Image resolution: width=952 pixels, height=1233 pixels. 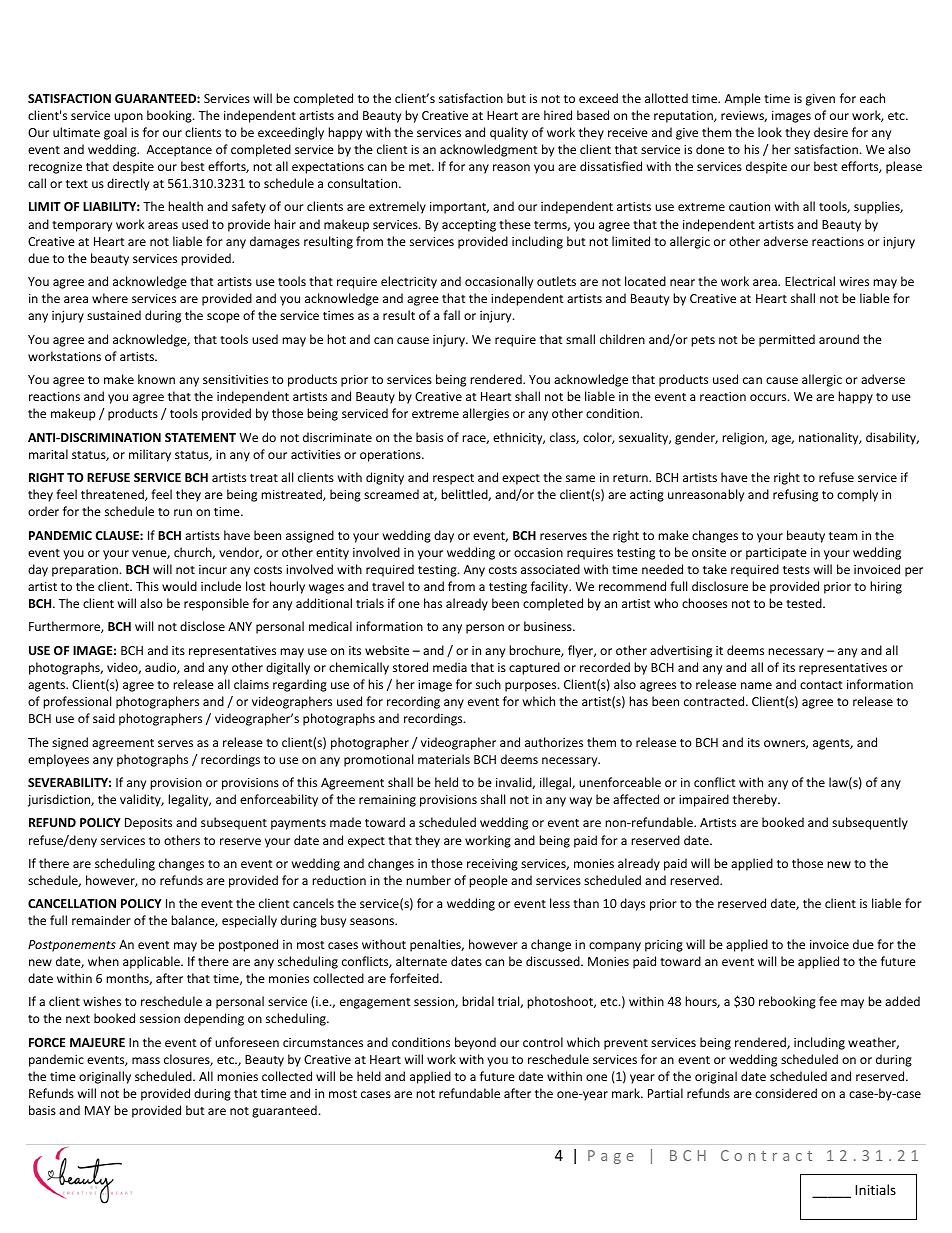 What do you see at coordinates (150, 455) in the screenshot?
I see `military` at bounding box center [150, 455].
